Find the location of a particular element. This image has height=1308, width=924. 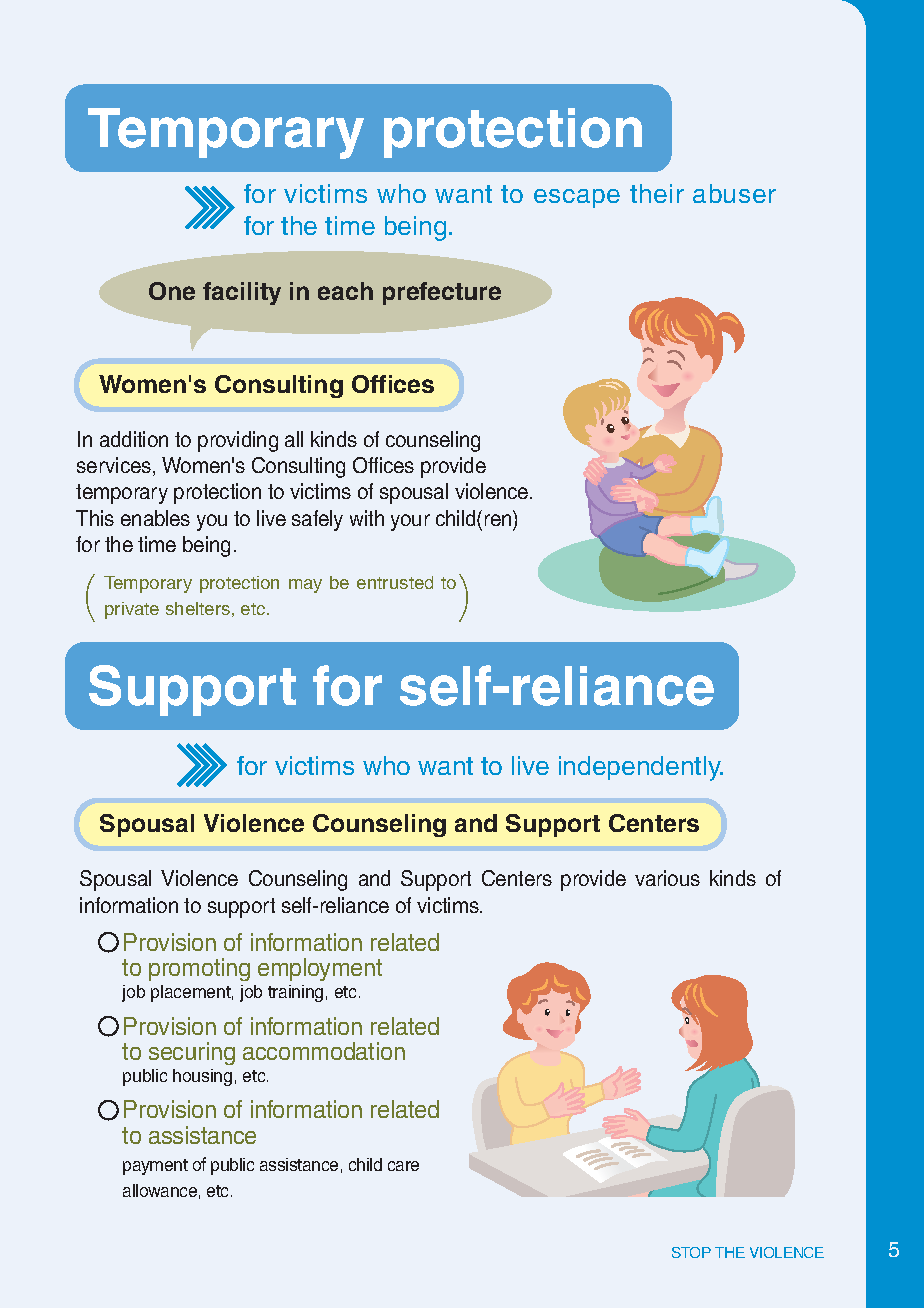

may is located at coordinates (305, 586).
